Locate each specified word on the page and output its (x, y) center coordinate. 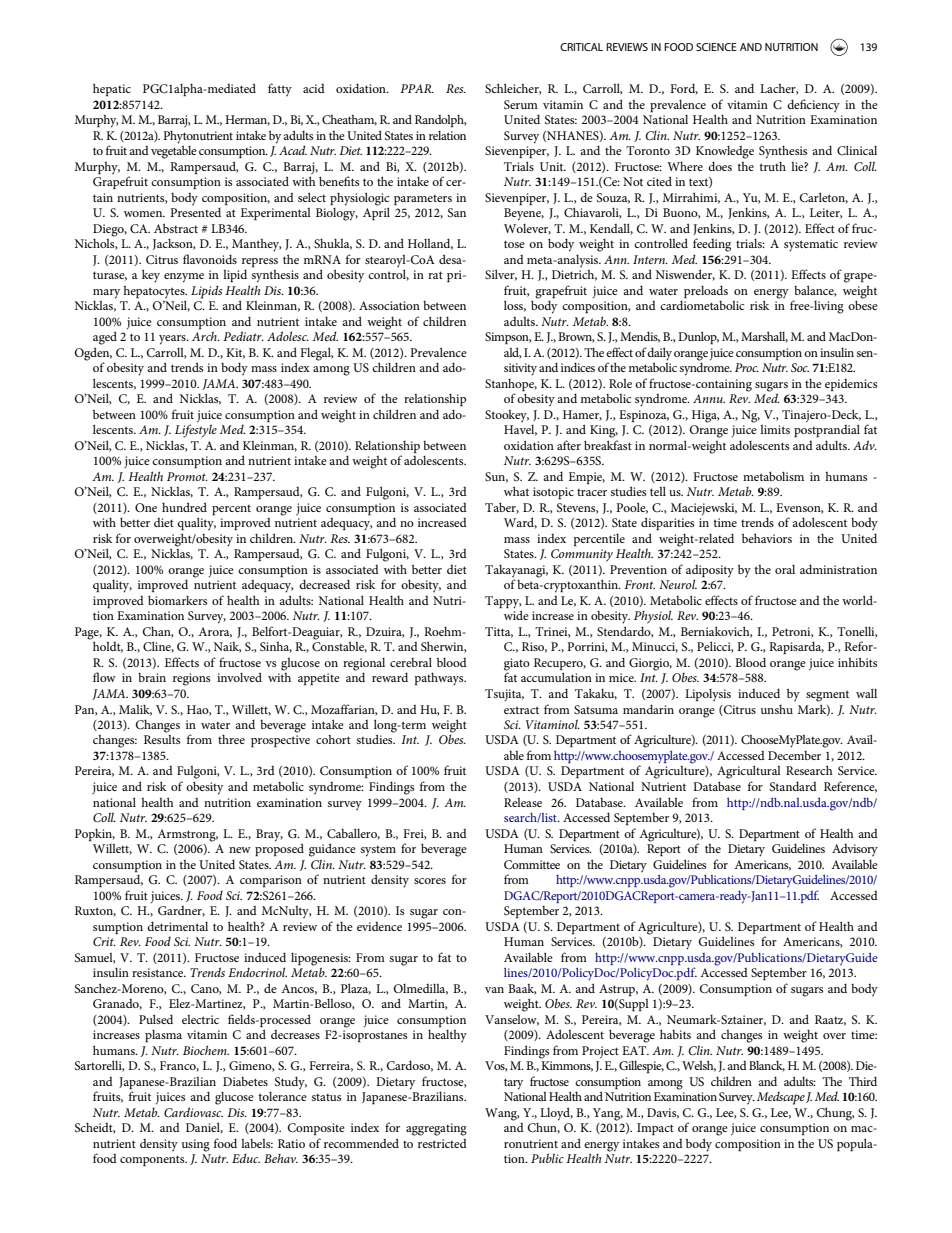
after (569, 445)
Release (523, 802)
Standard (793, 786)
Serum (521, 104)
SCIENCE (716, 47)
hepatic (112, 89)
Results (162, 739)
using (196, 1145)
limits (775, 429)
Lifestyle (196, 430)
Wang (502, 1114)
